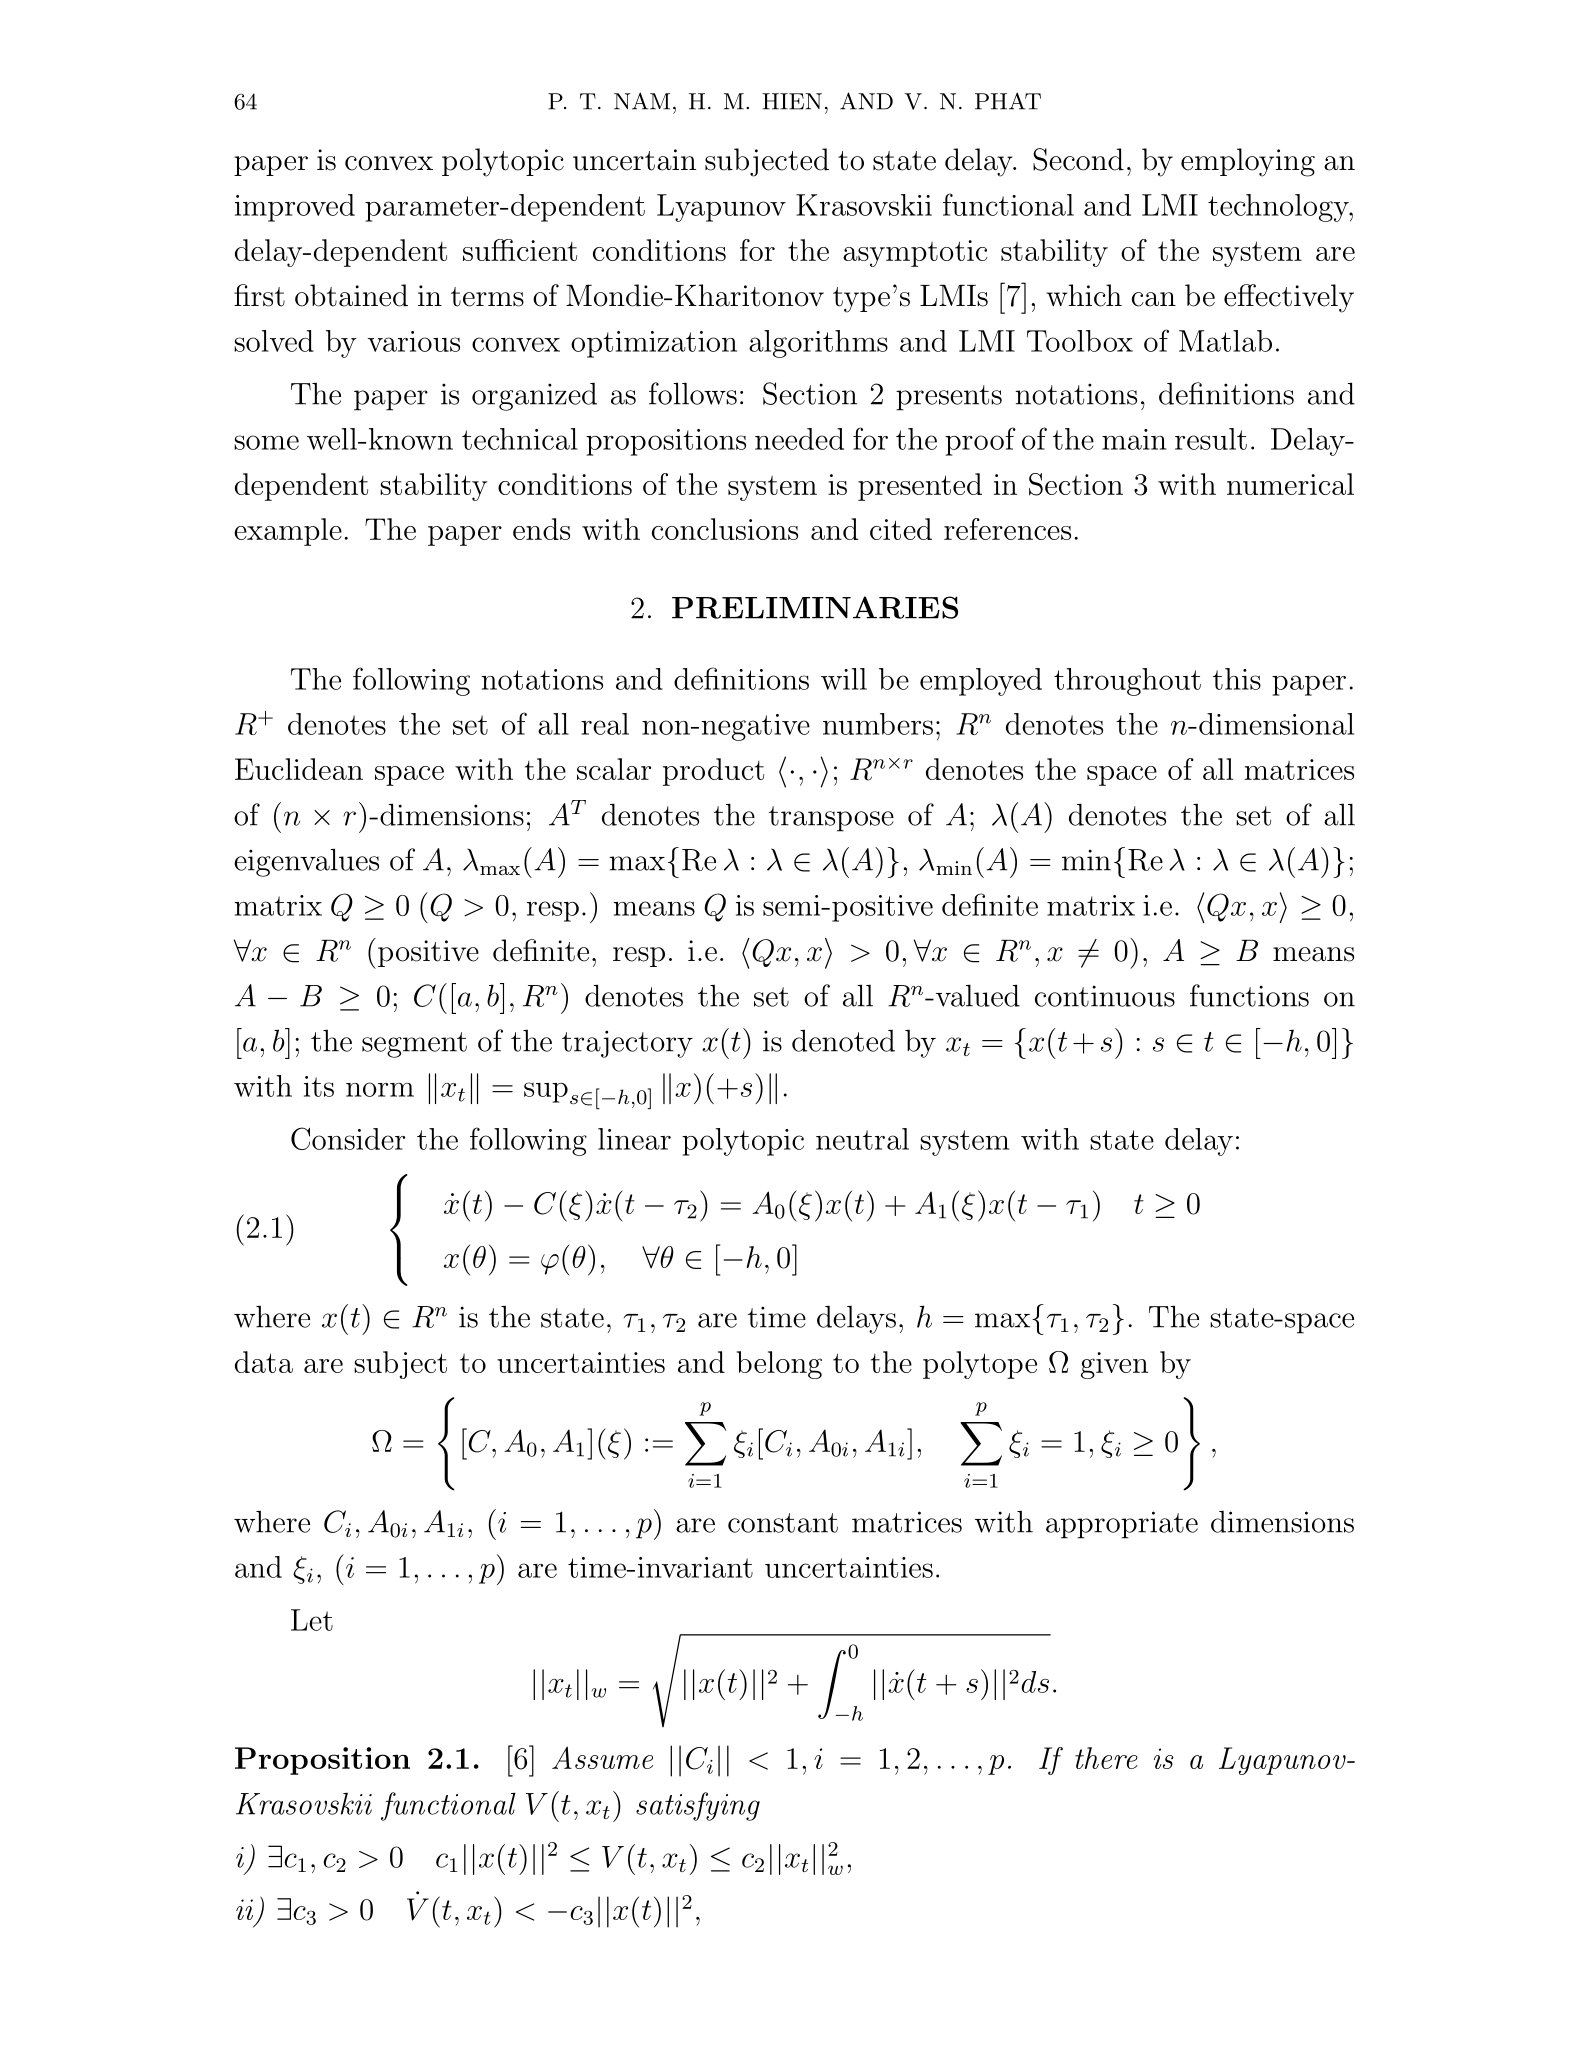 Image resolution: width=1589 pixels, height=2056 pixels. What do you see at coordinates (1105, 996) in the screenshot?
I see `continuous` at bounding box center [1105, 996].
